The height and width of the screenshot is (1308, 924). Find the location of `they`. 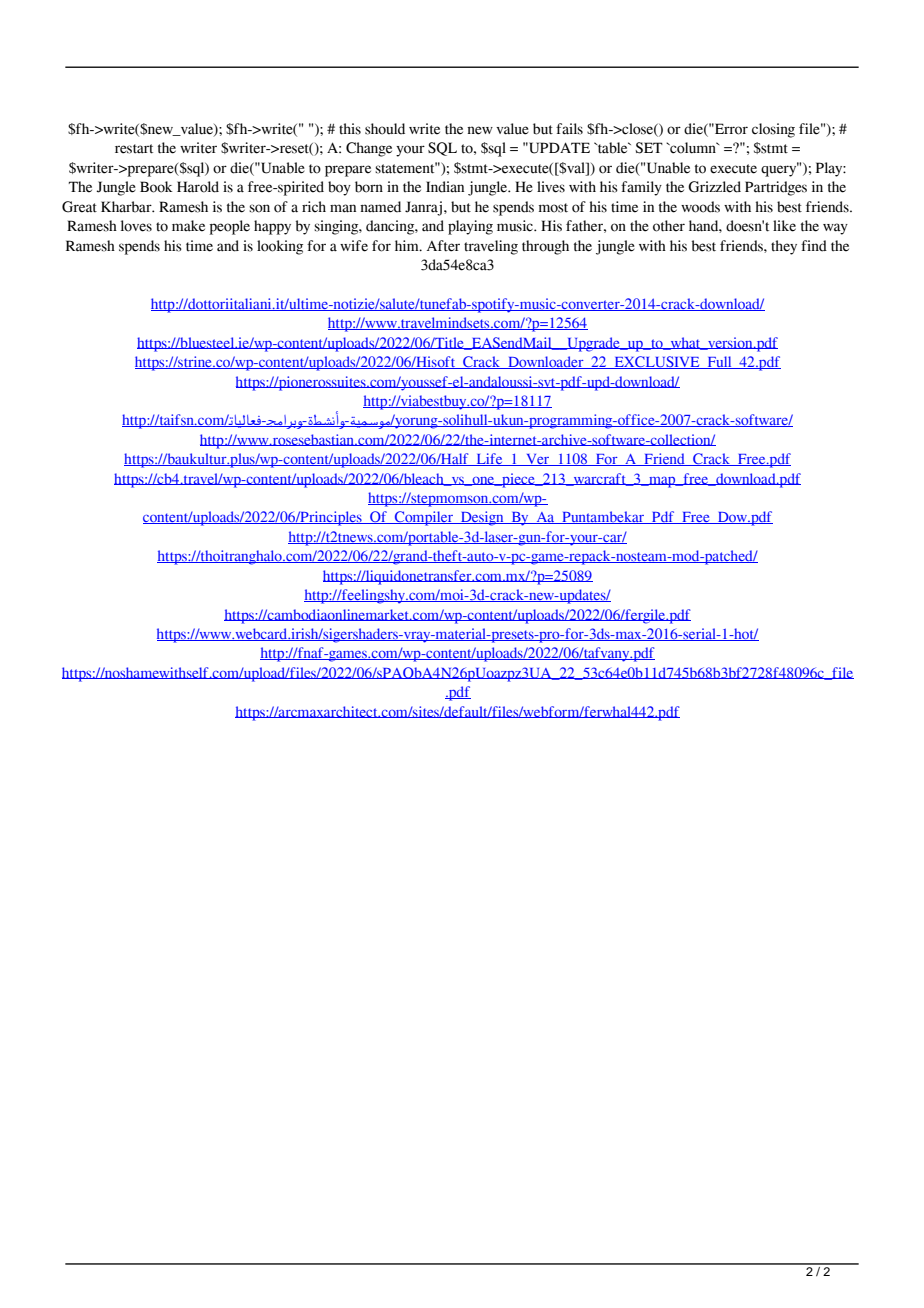

they is located at coordinates (784, 247).
